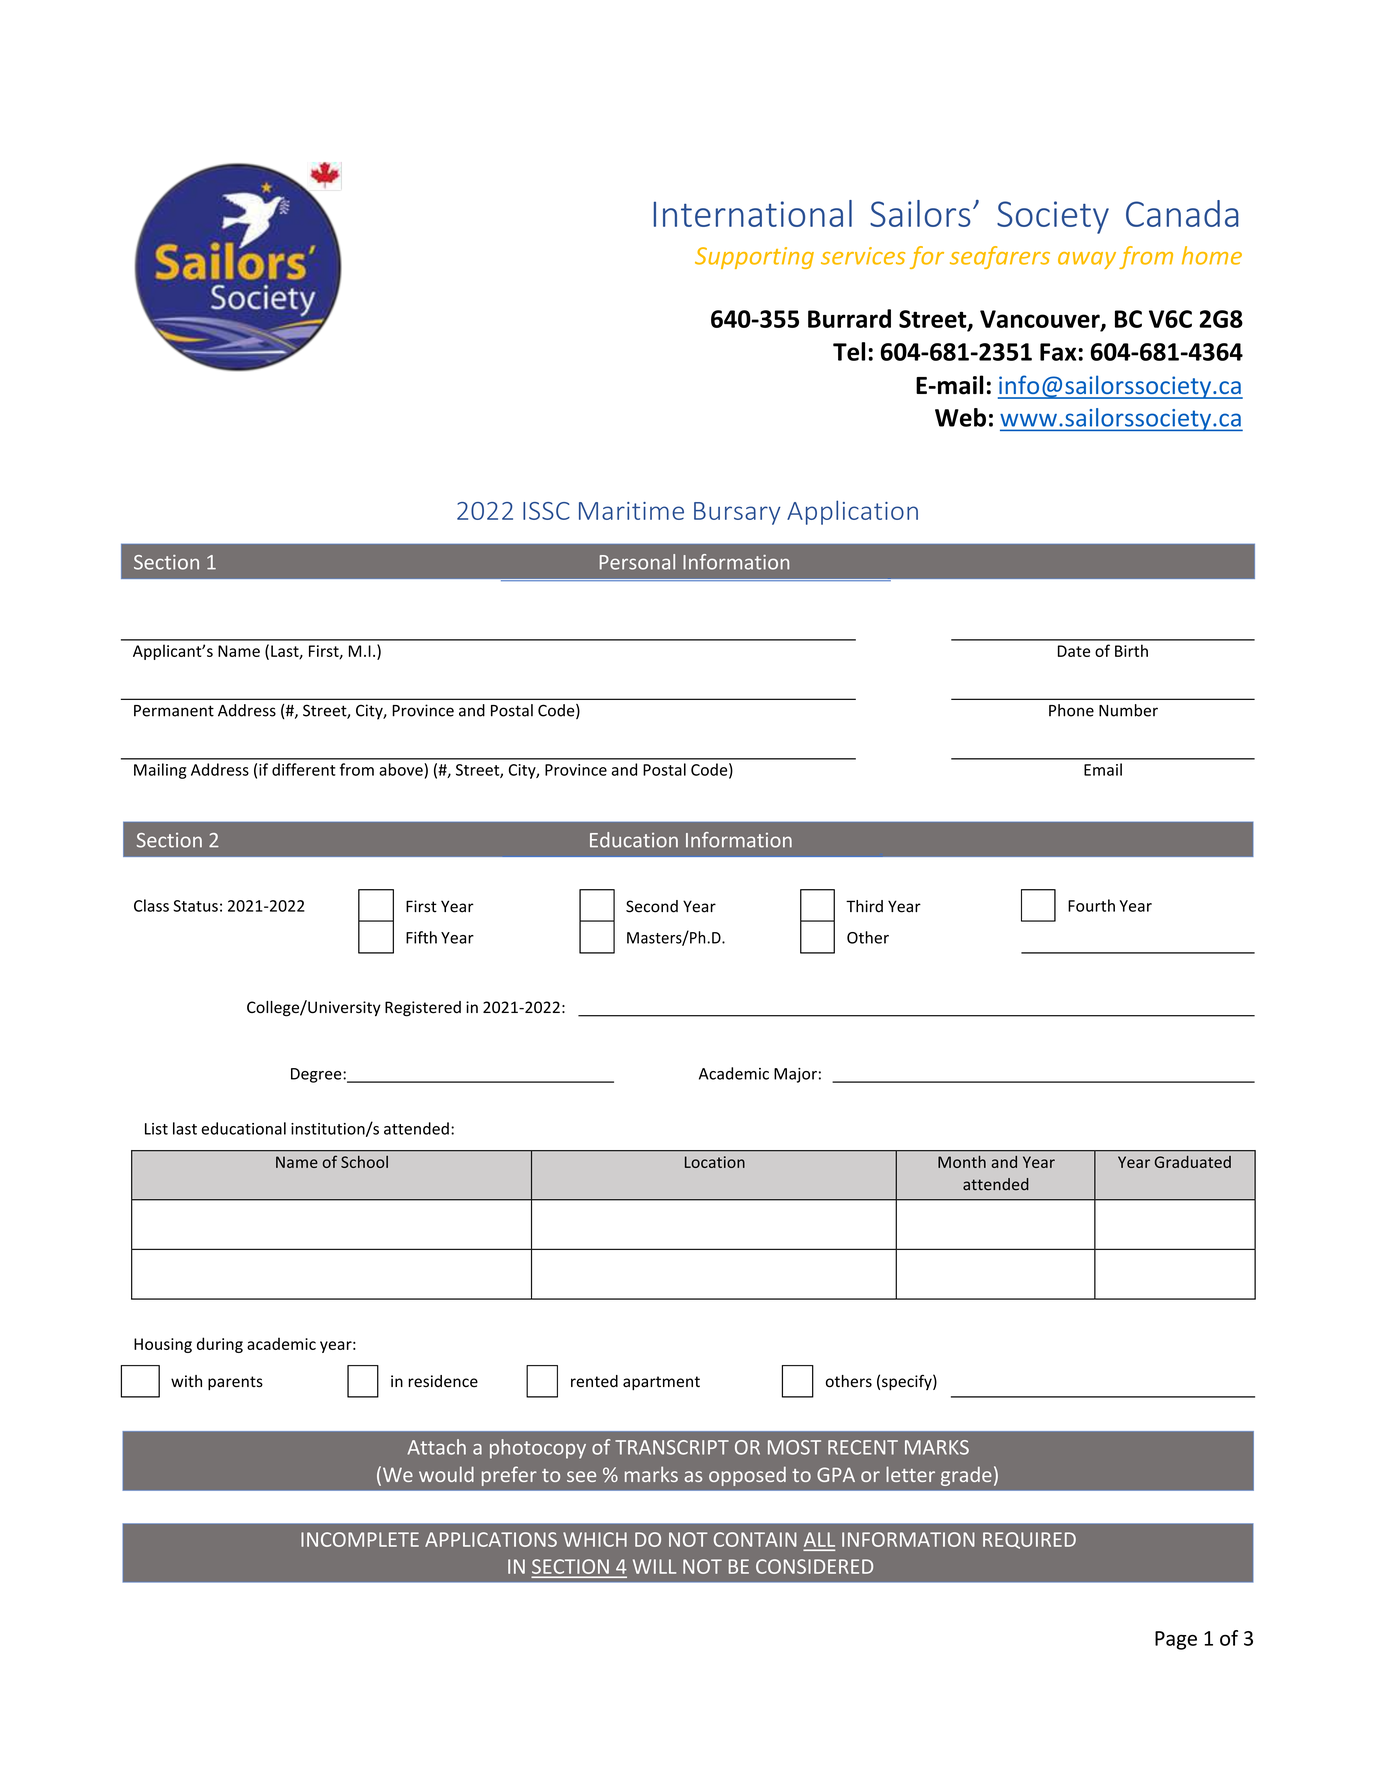  I want to click on Supporting, so click(754, 258).
